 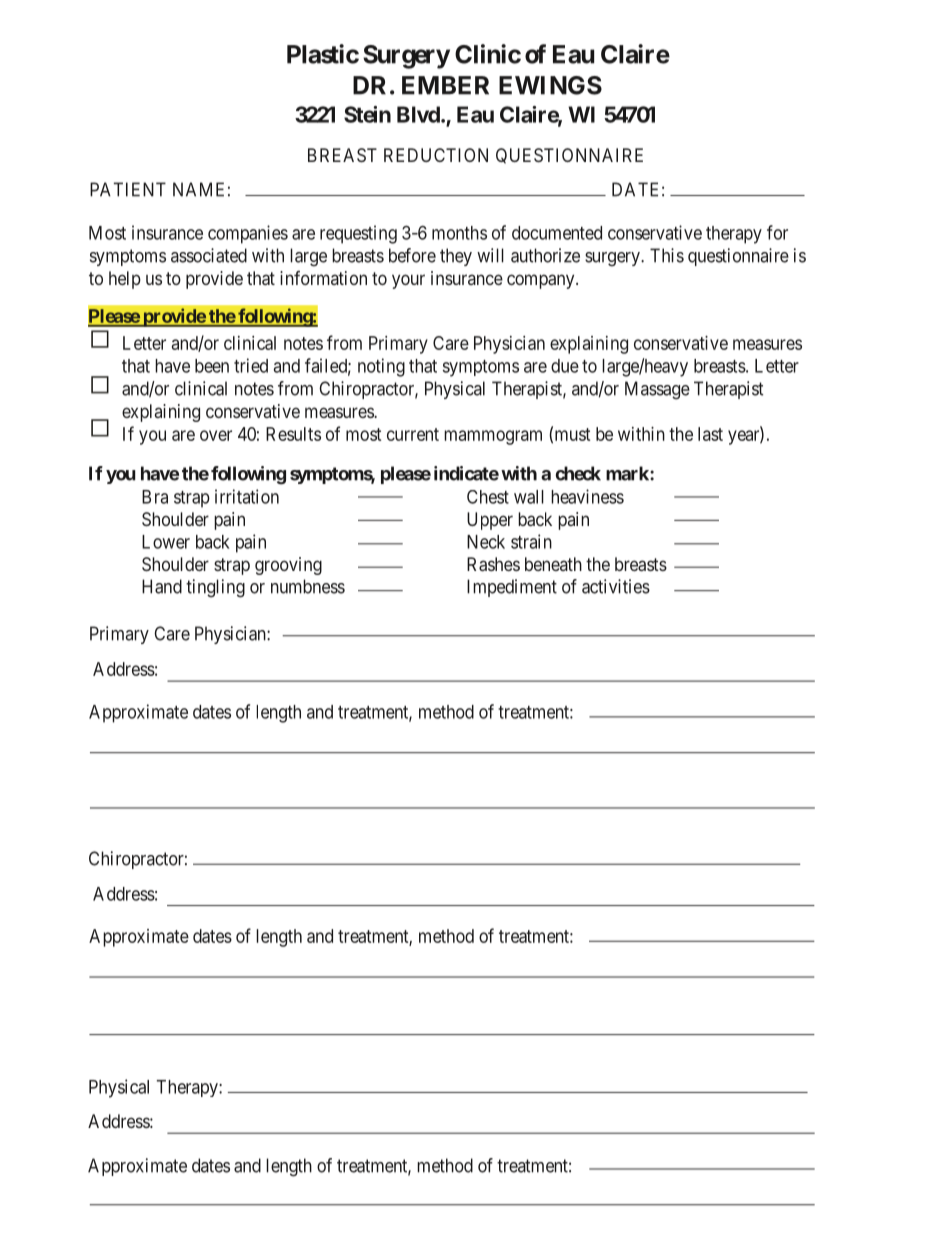 What do you see at coordinates (419, 114) in the screenshot?
I see `Blvd` at bounding box center [419, 114].
